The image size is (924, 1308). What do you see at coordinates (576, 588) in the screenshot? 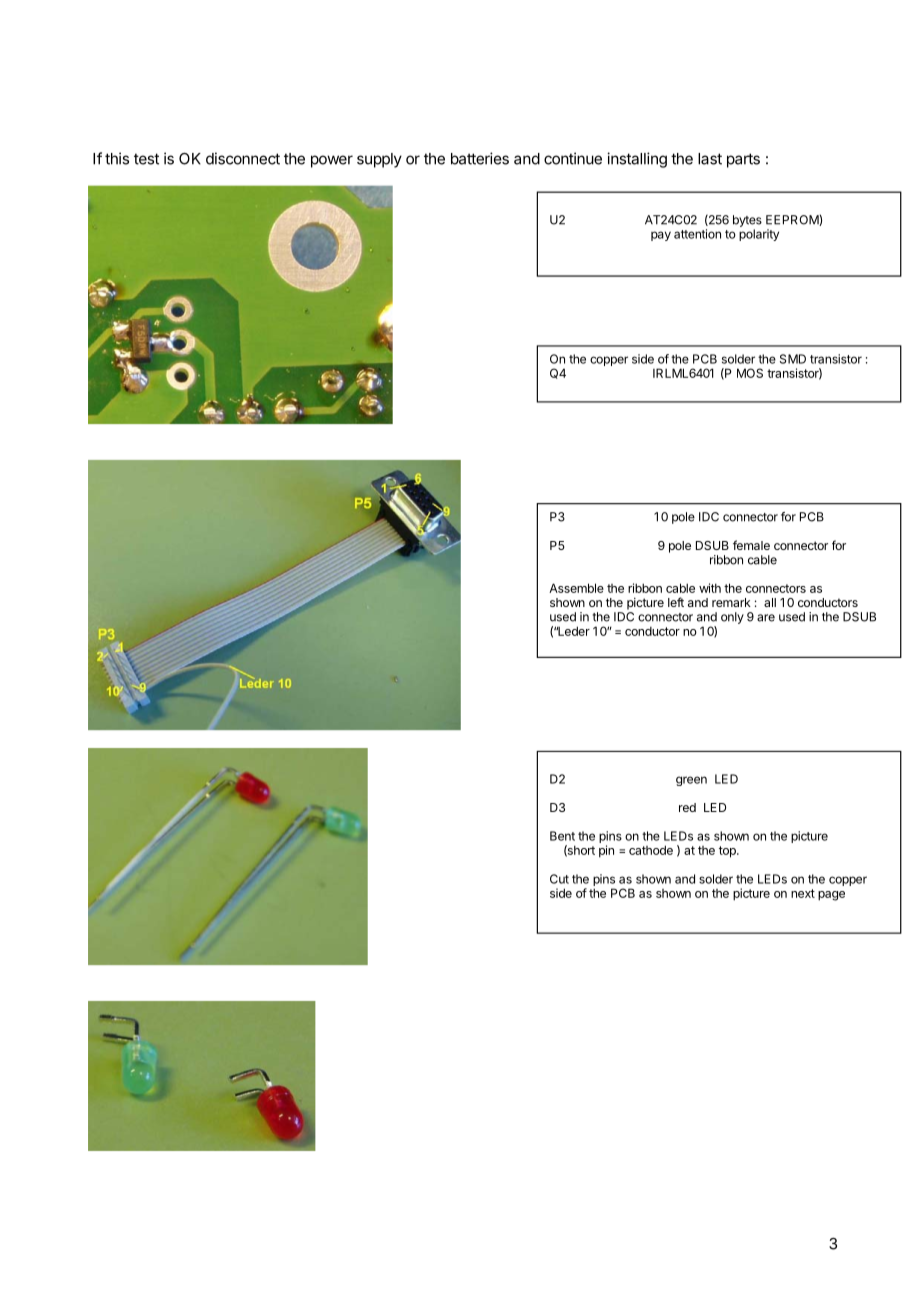
I see `Assemble` at bounding box center [576, 588].
